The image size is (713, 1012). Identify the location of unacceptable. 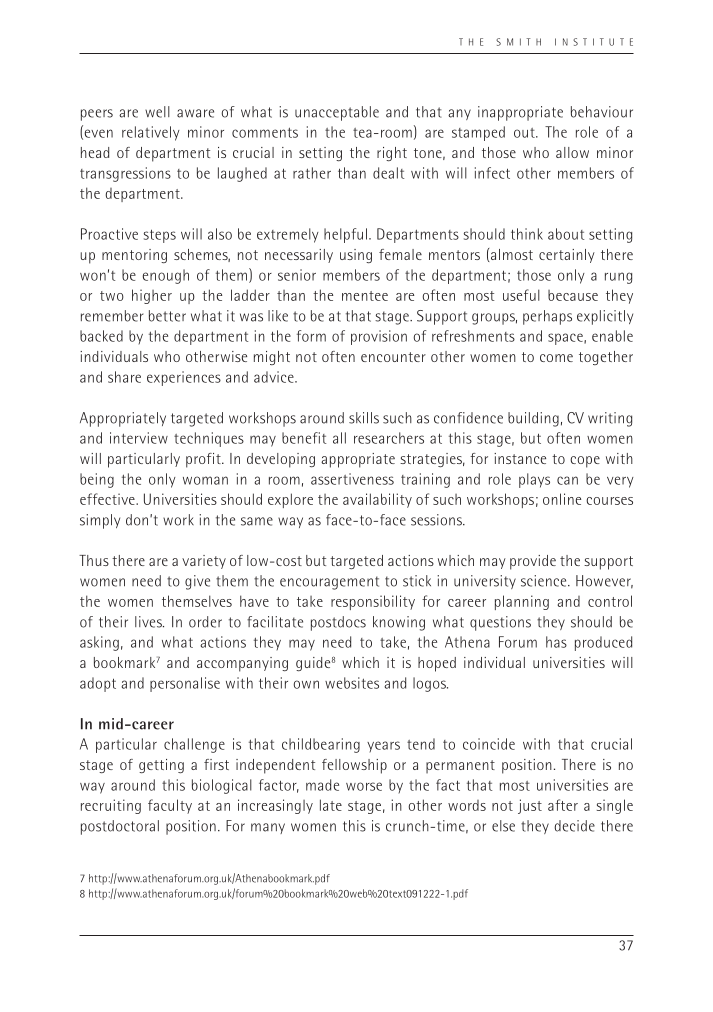
(337, 113).
